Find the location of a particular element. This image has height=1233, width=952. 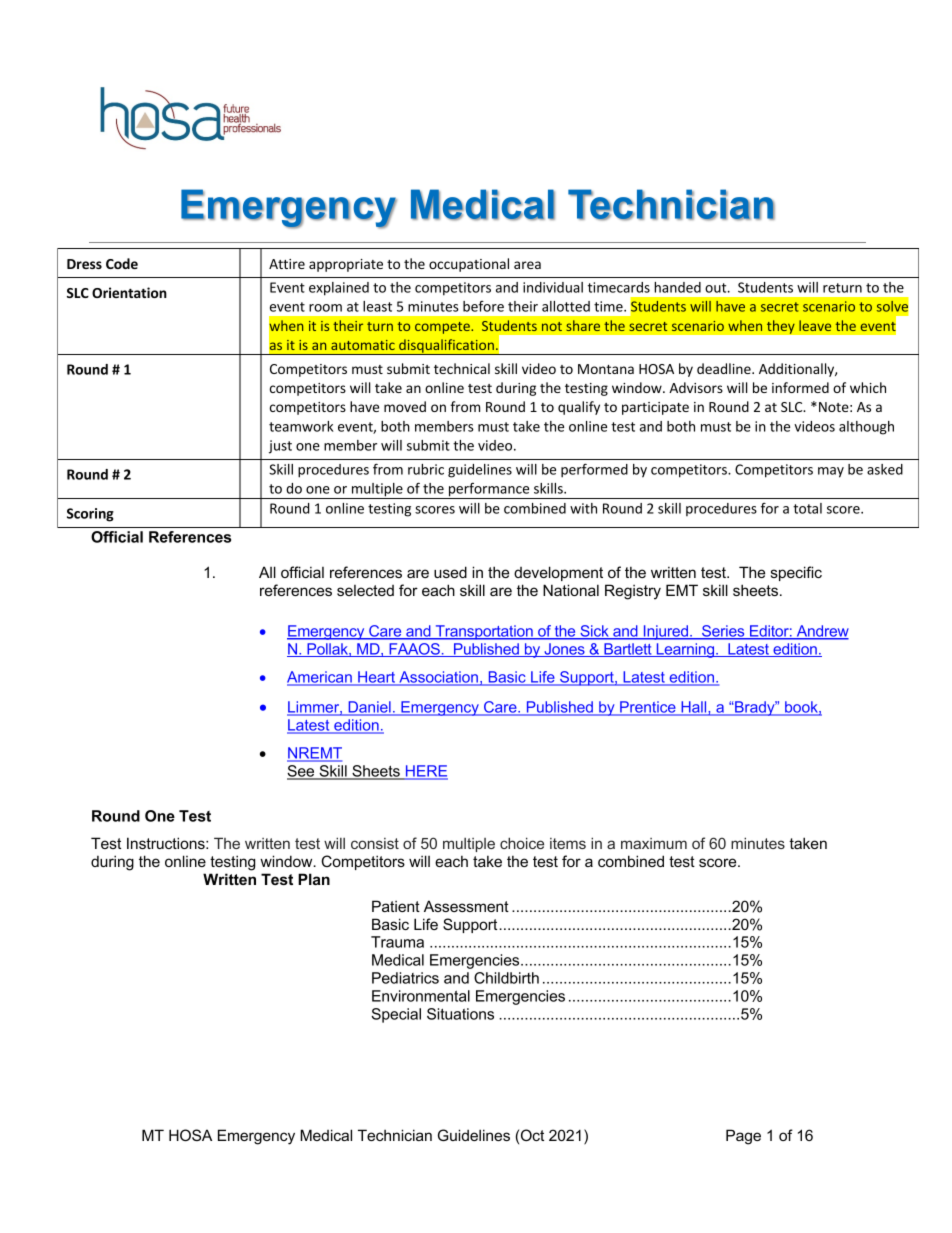

Orientation is located at coordinates (129, 292).
